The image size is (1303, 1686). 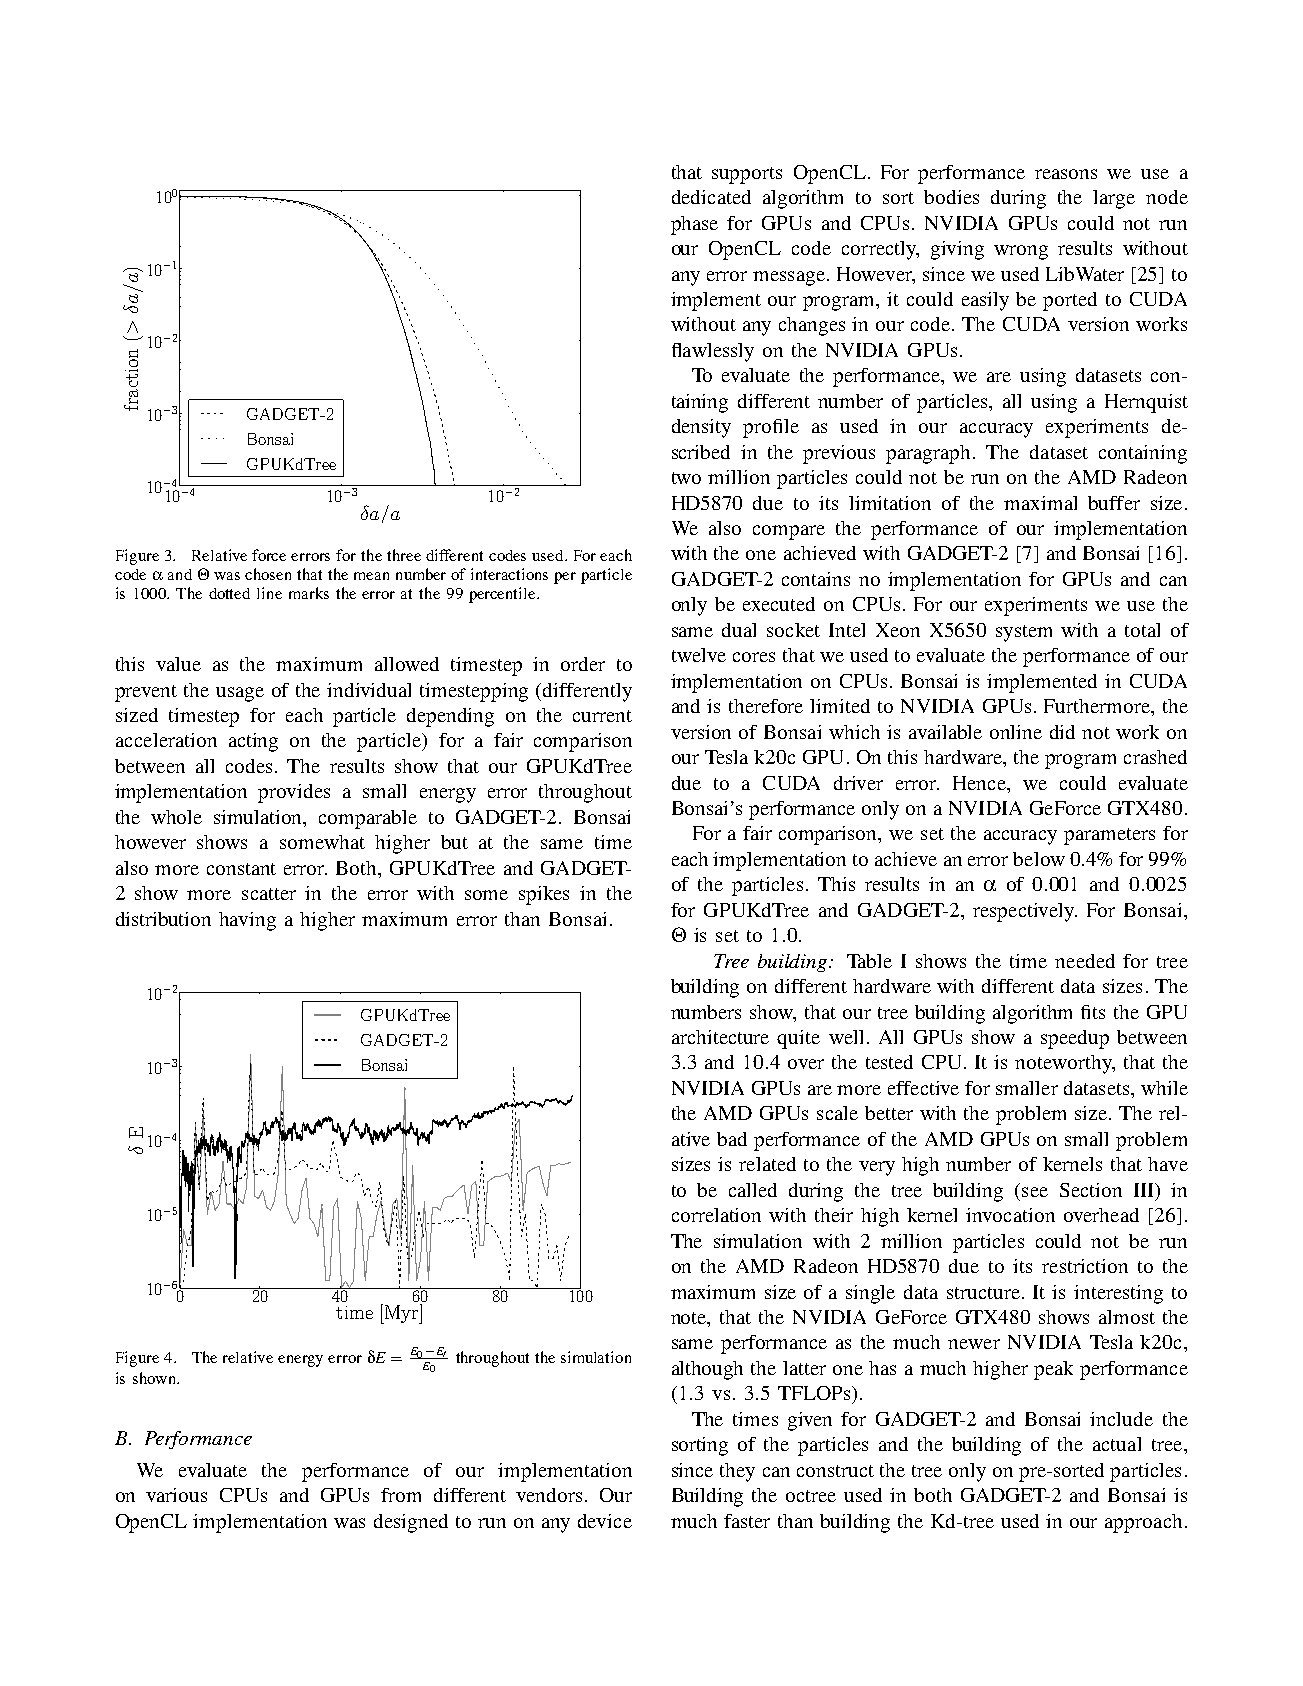 What do you see at coordinates (241, 869) in the image?
I see `constant` at bounding box center [241, 869].
